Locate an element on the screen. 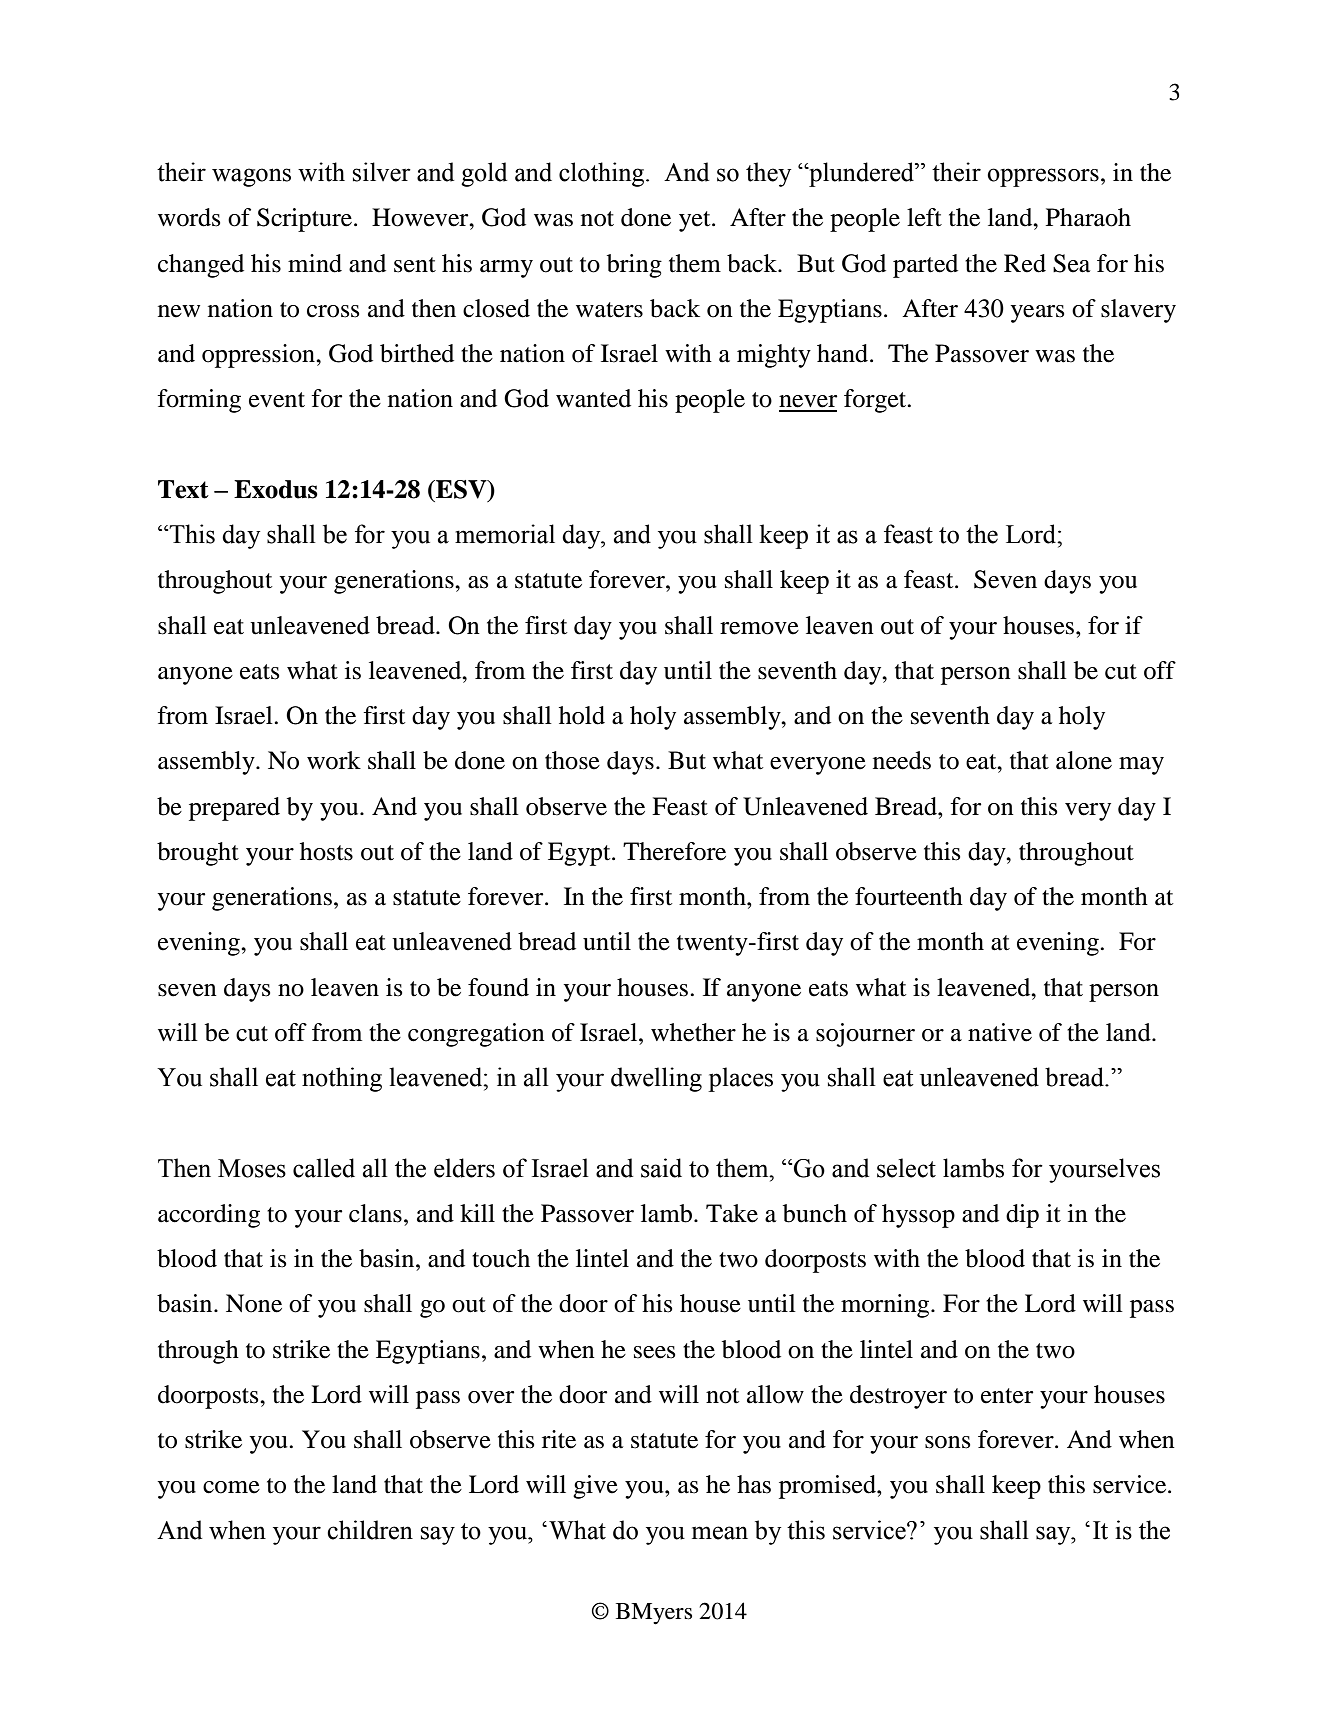  called is located at coordinates (324, 1168).
